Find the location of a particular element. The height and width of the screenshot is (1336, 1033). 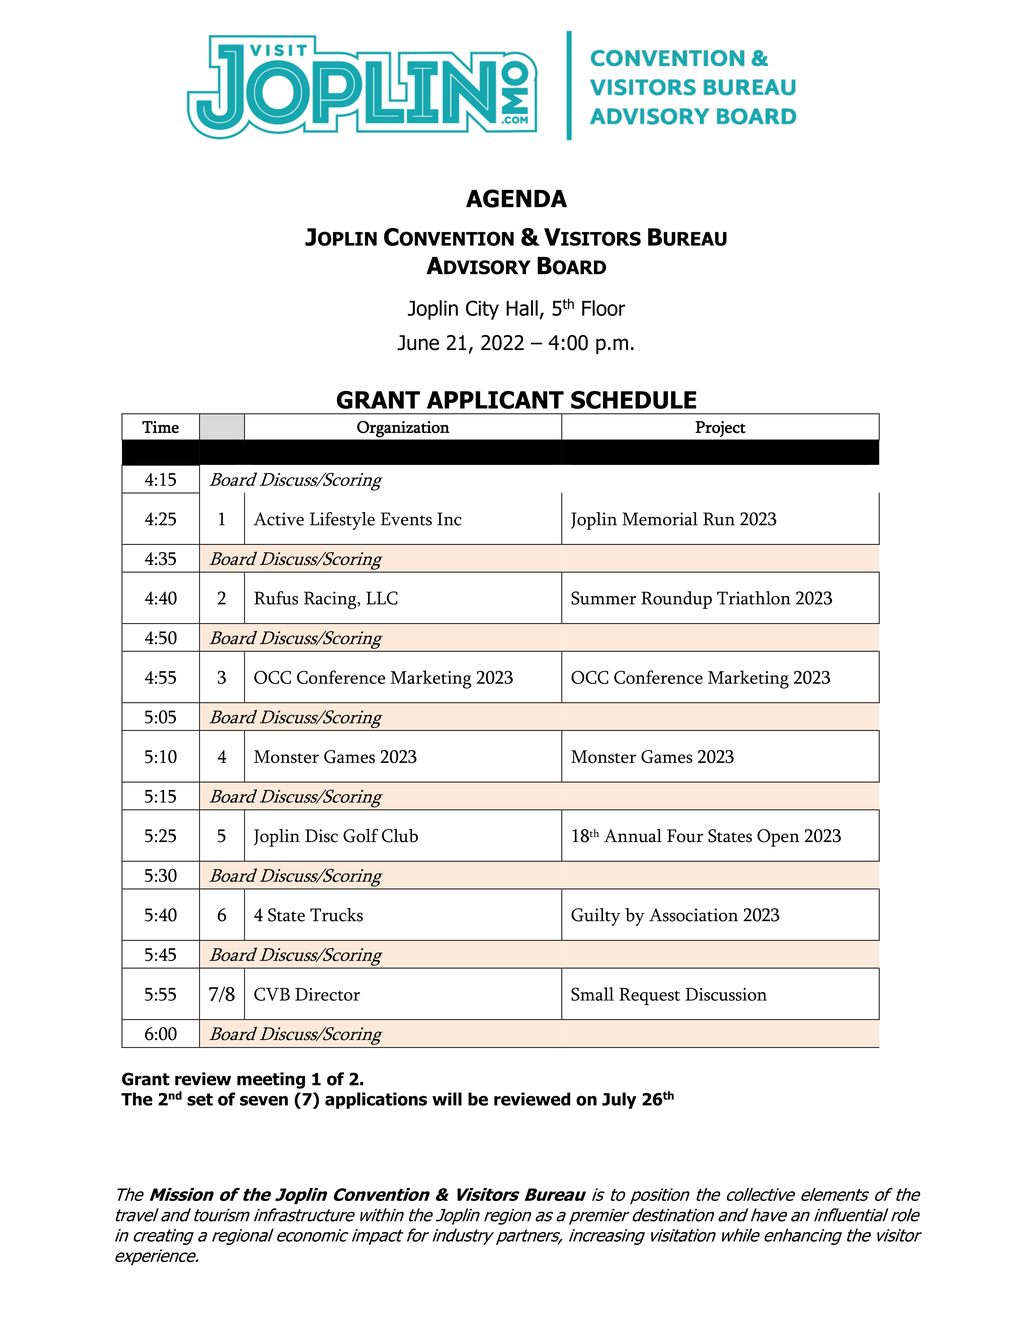

LLC is located at coordinates (382, 598).
